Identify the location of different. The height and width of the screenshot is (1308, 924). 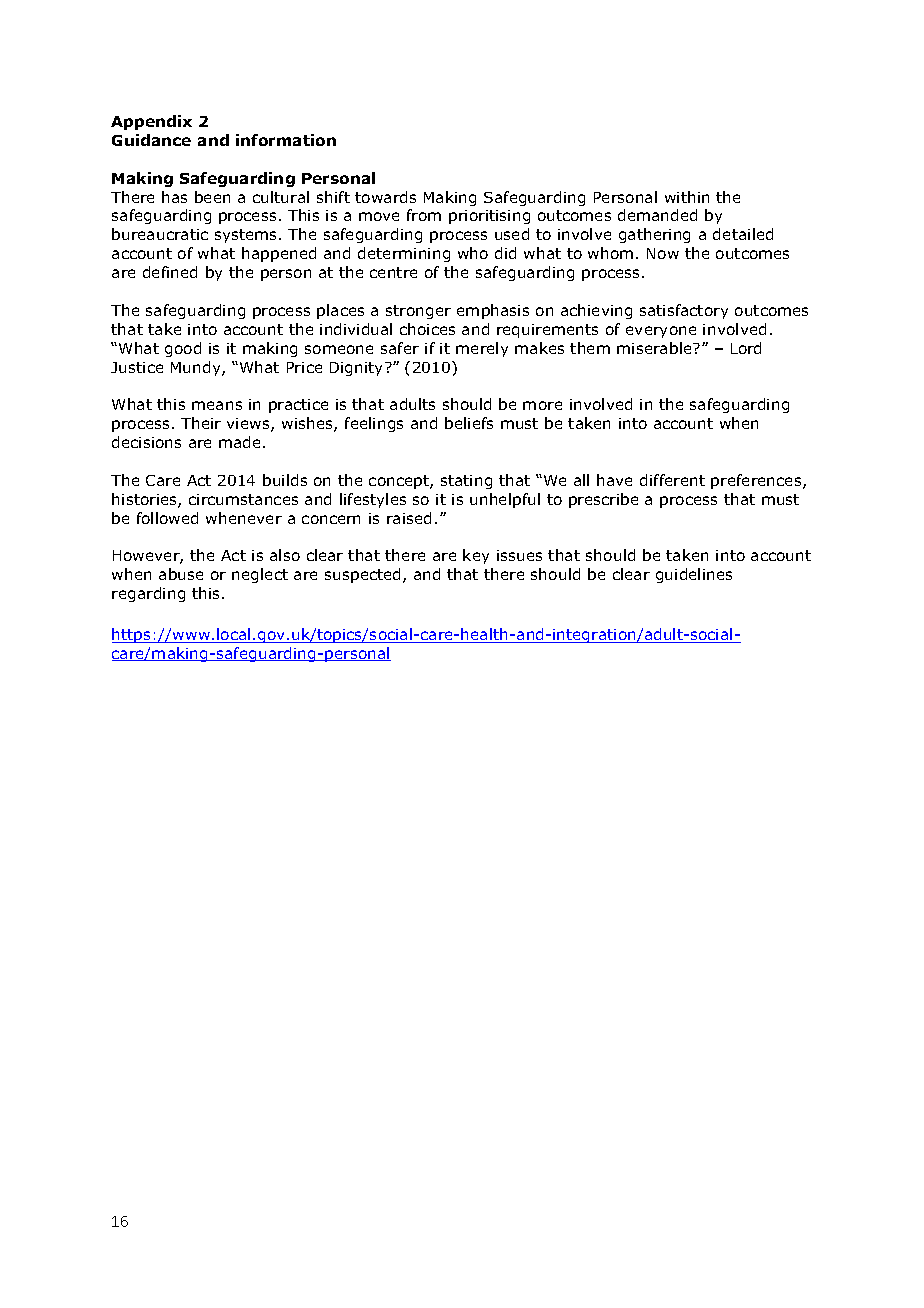
(672, 480).
